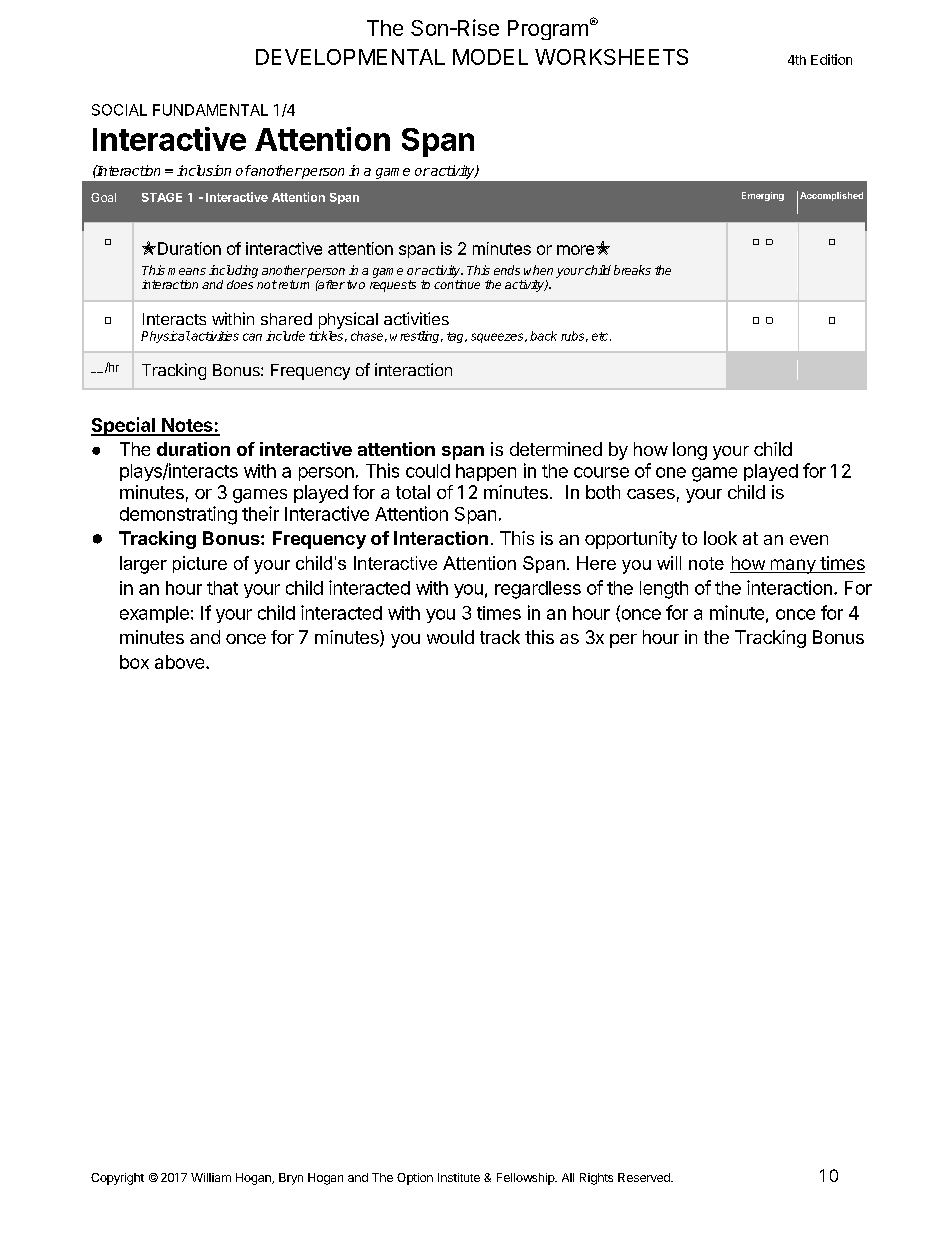 The image size is (952, 1233). I want to click on example, so click(154, 614).
